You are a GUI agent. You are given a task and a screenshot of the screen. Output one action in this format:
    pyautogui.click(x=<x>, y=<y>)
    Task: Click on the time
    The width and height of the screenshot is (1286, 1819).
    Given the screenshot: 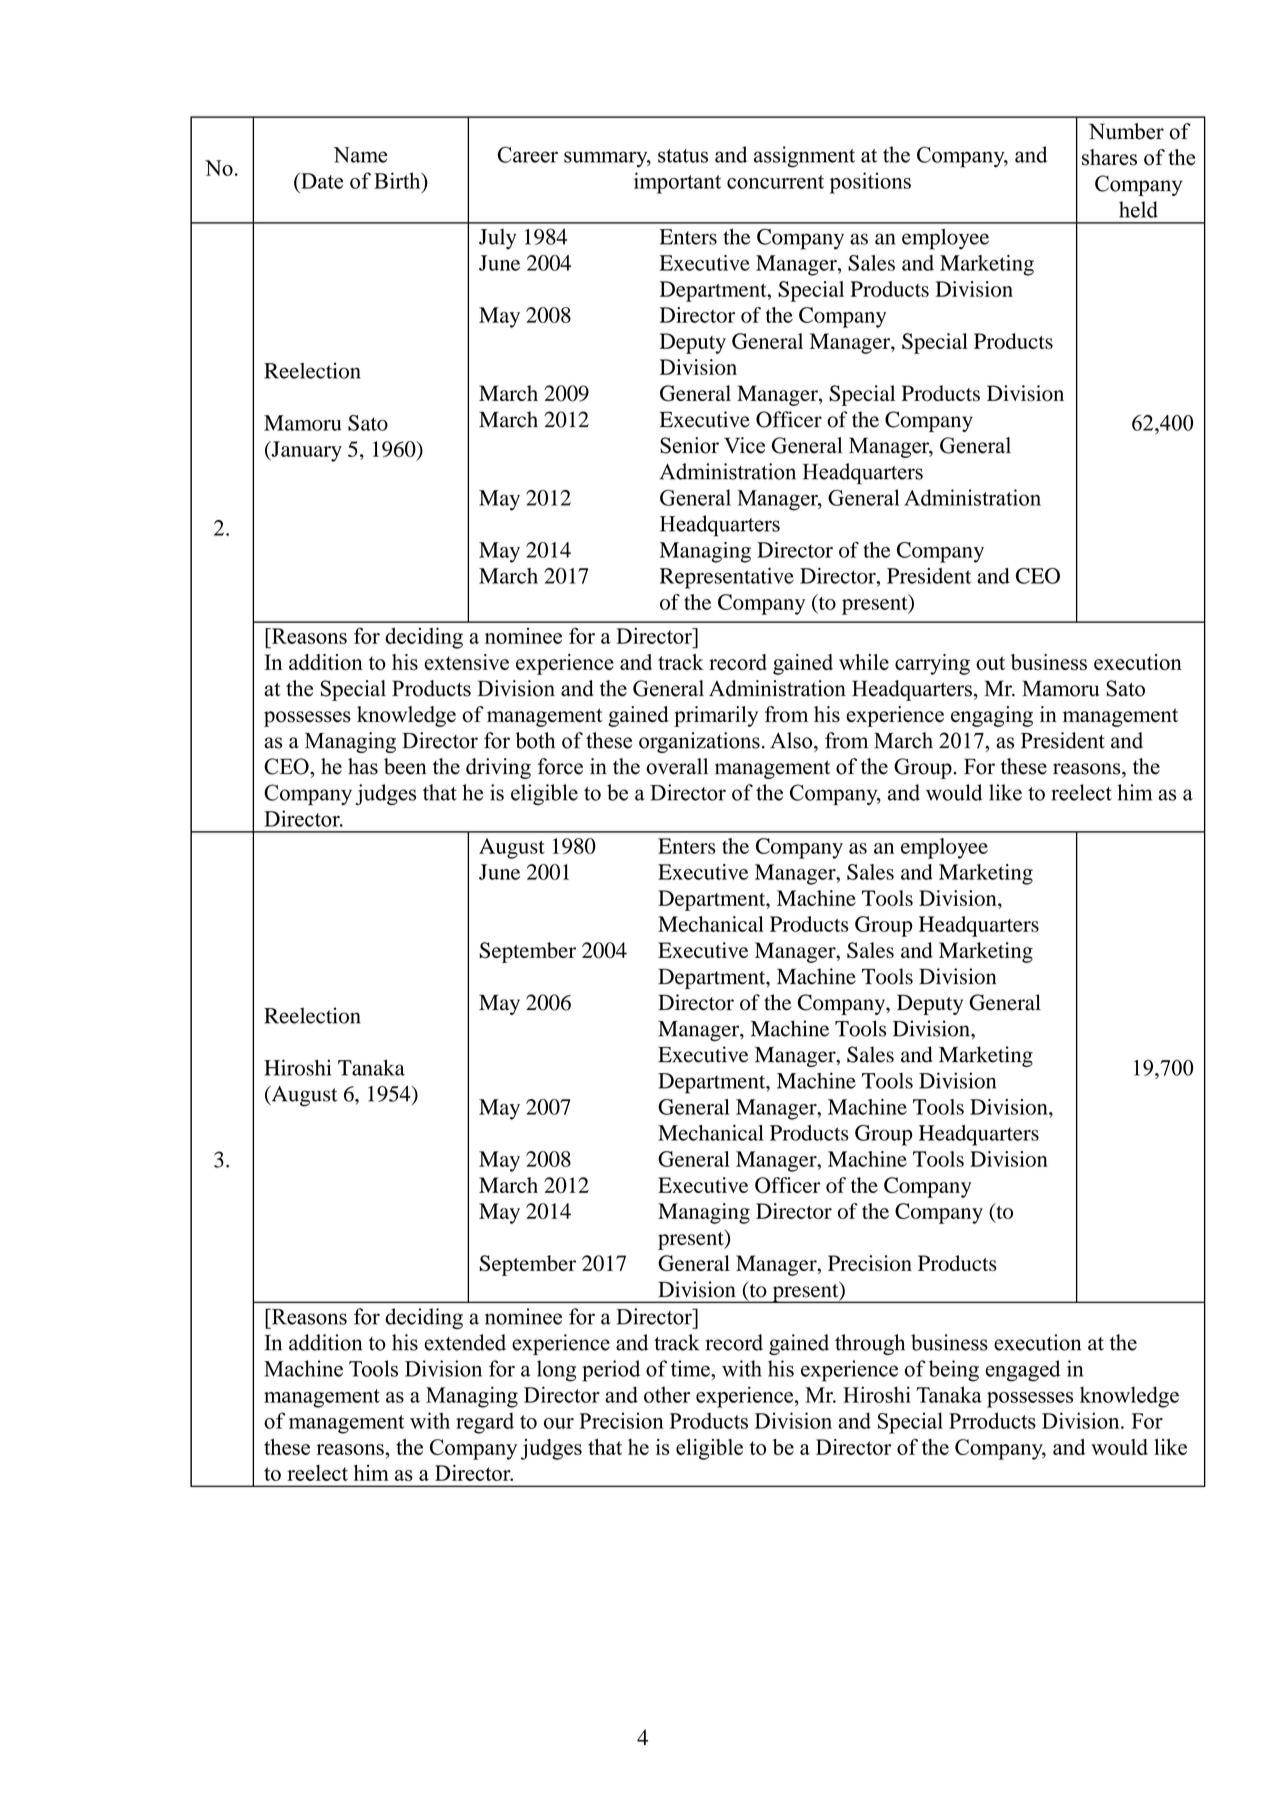 What is the action you would take?
    pyautogui.click(x=691, y=1368)
